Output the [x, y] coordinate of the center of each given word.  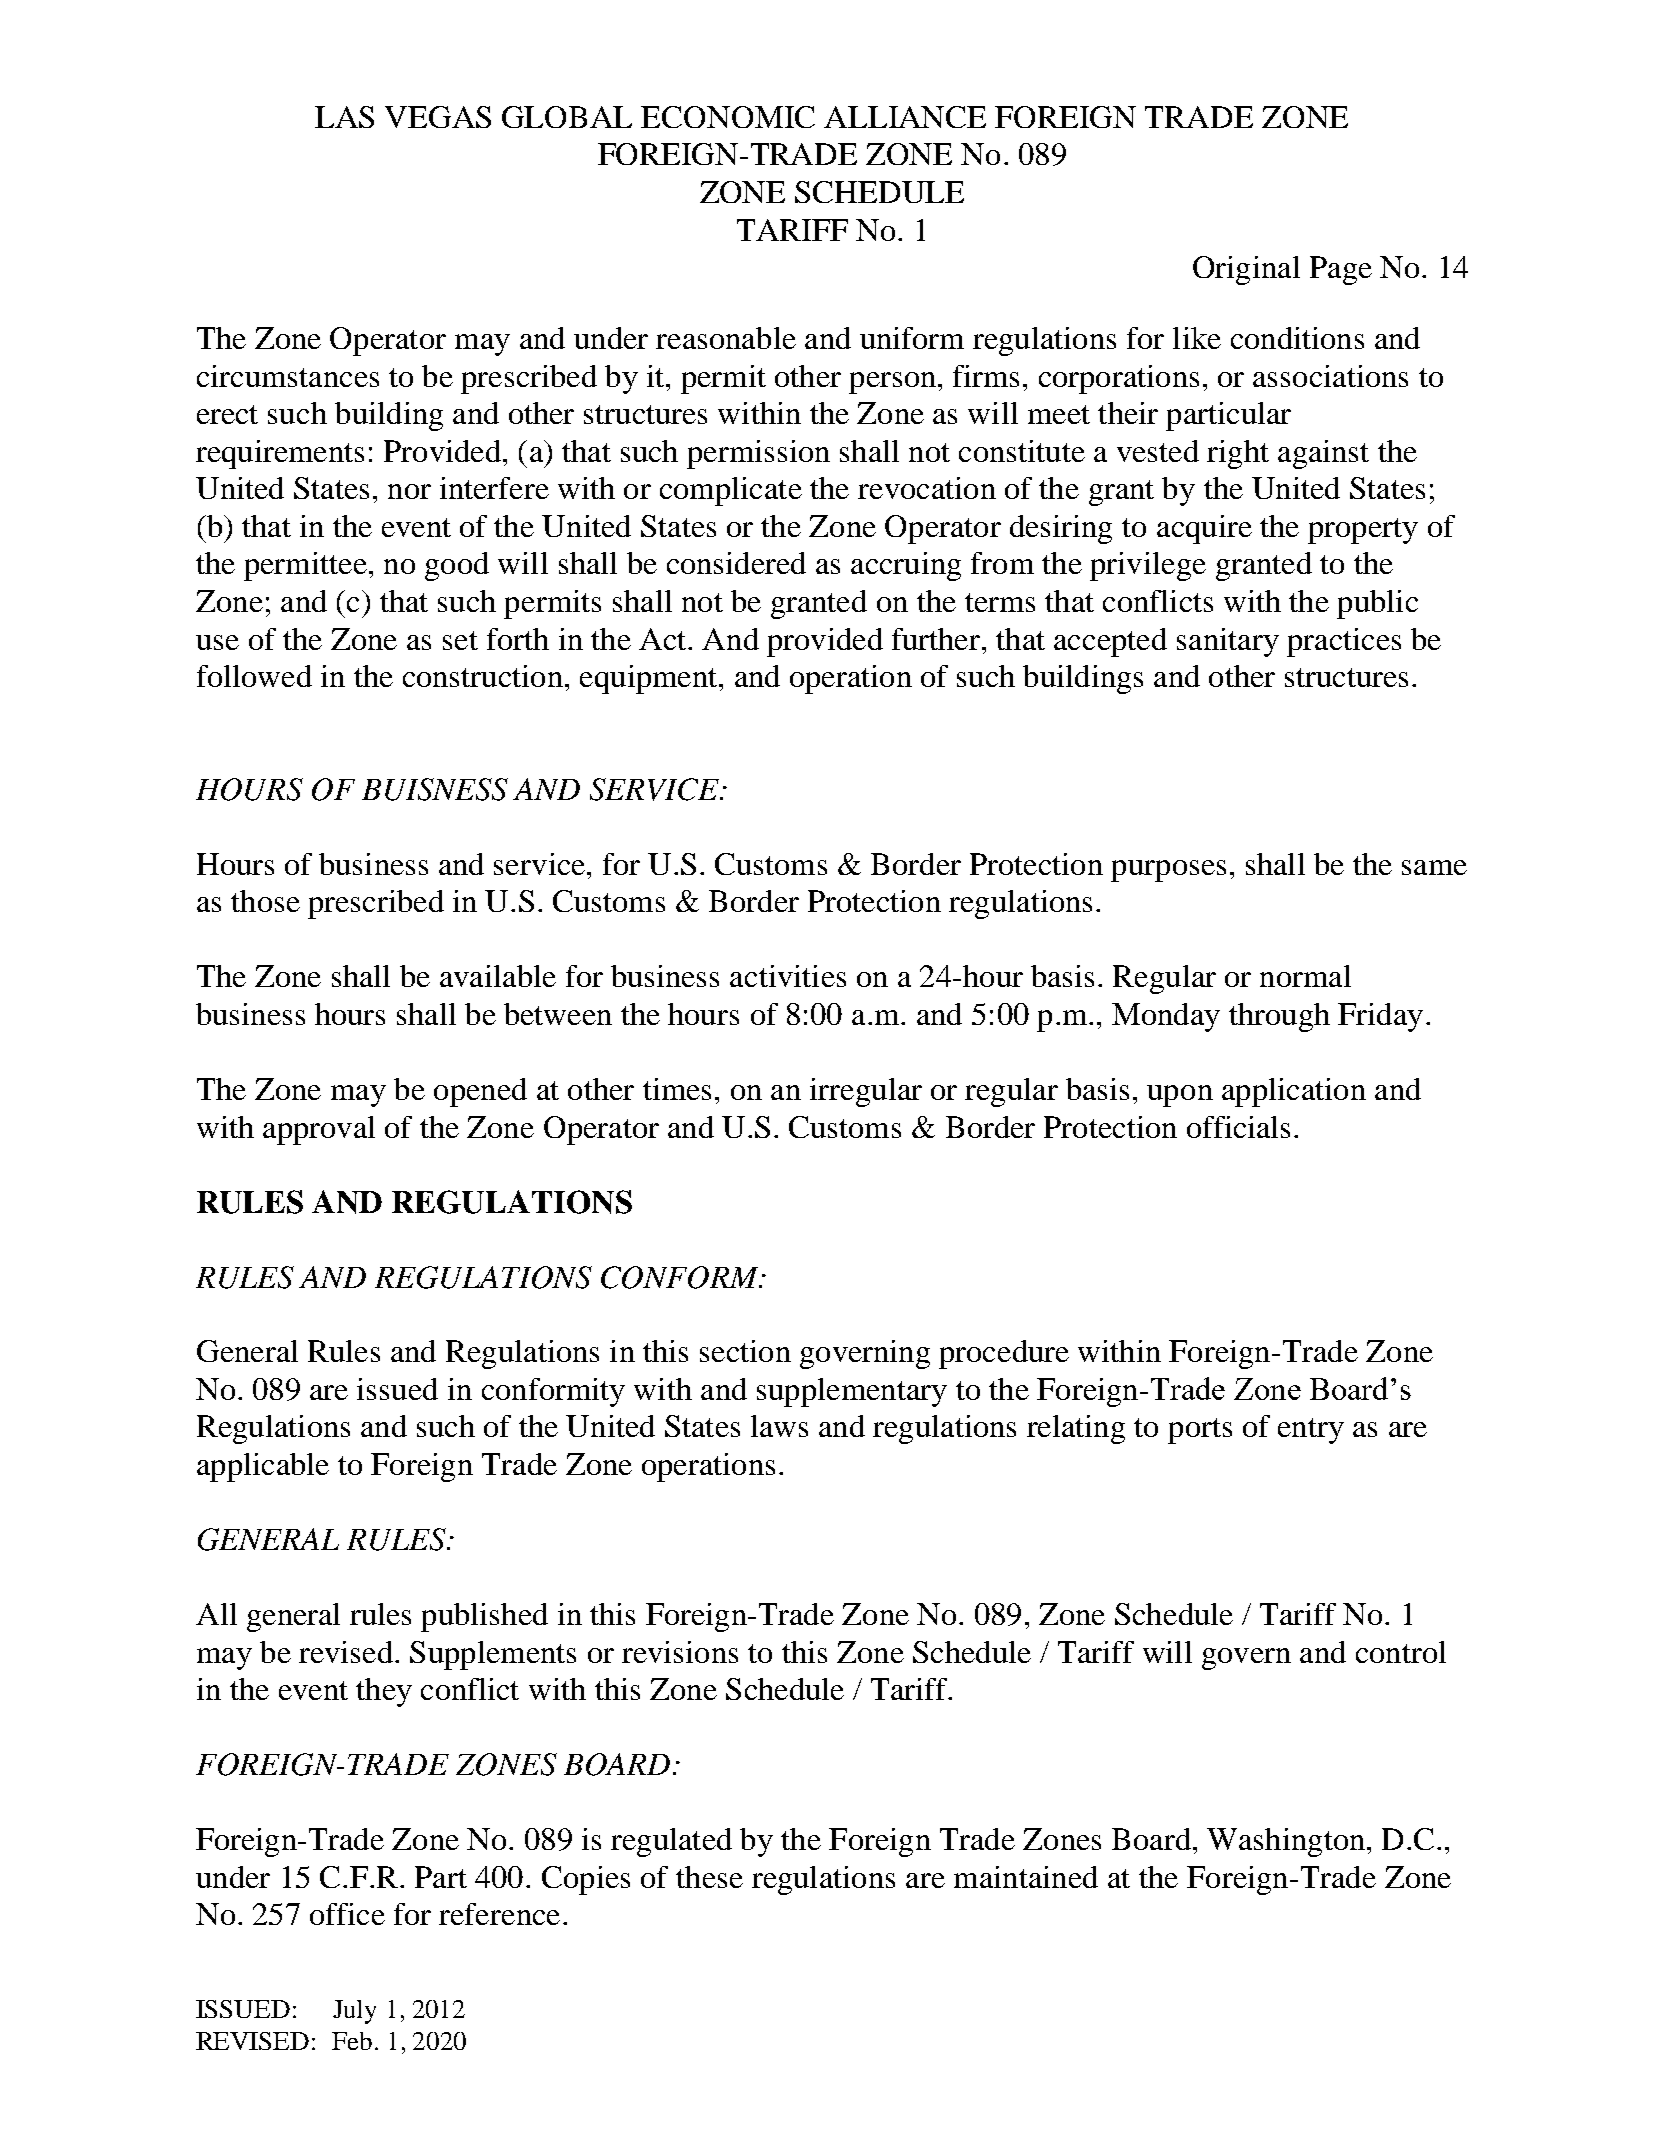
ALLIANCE [905, 117]
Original [1246, 270]
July [354, 2012]
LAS [344, 117]
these [709, 1877]
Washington [1286, 1842]
